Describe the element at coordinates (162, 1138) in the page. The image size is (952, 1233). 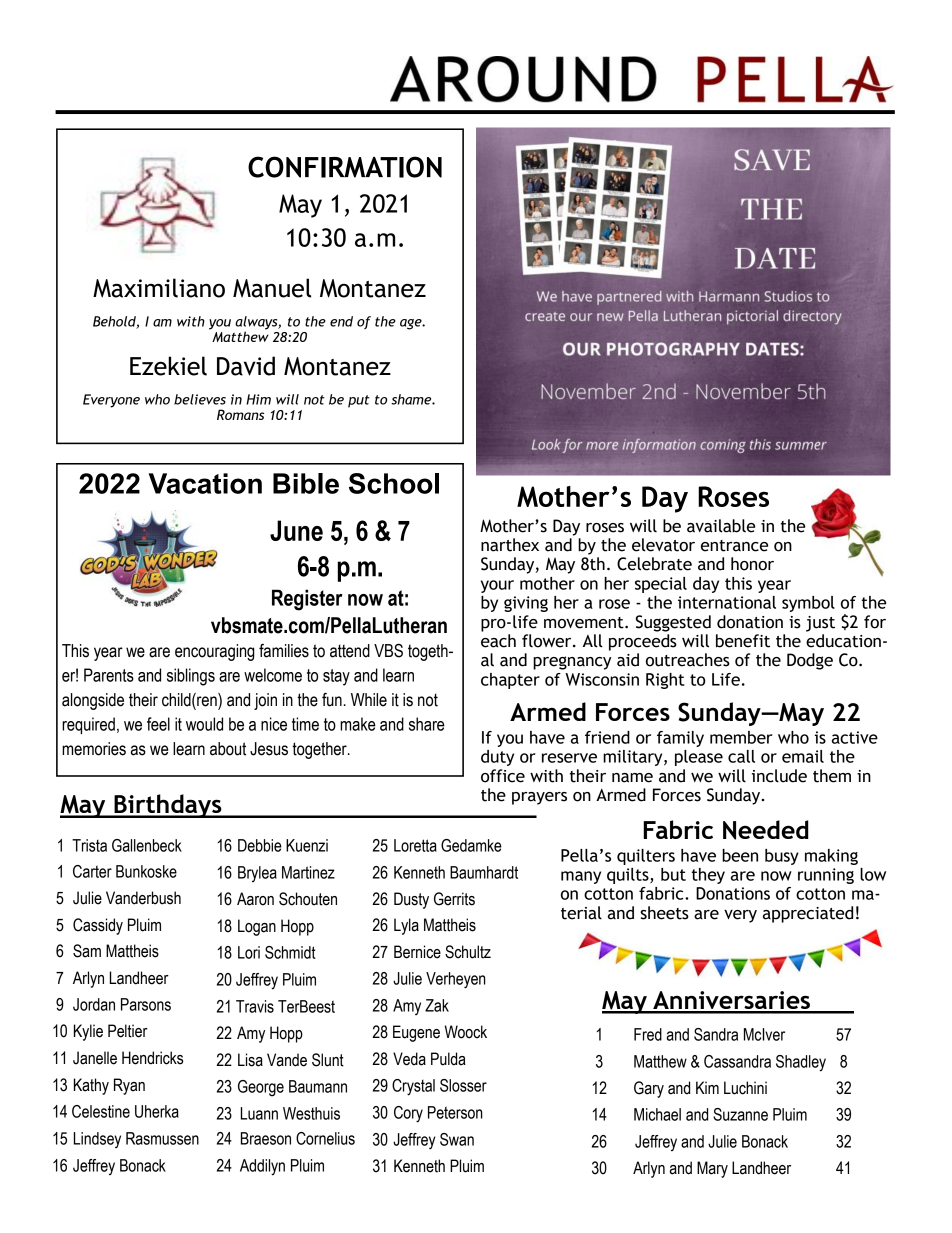
I see `Rasmussen` at that location.
